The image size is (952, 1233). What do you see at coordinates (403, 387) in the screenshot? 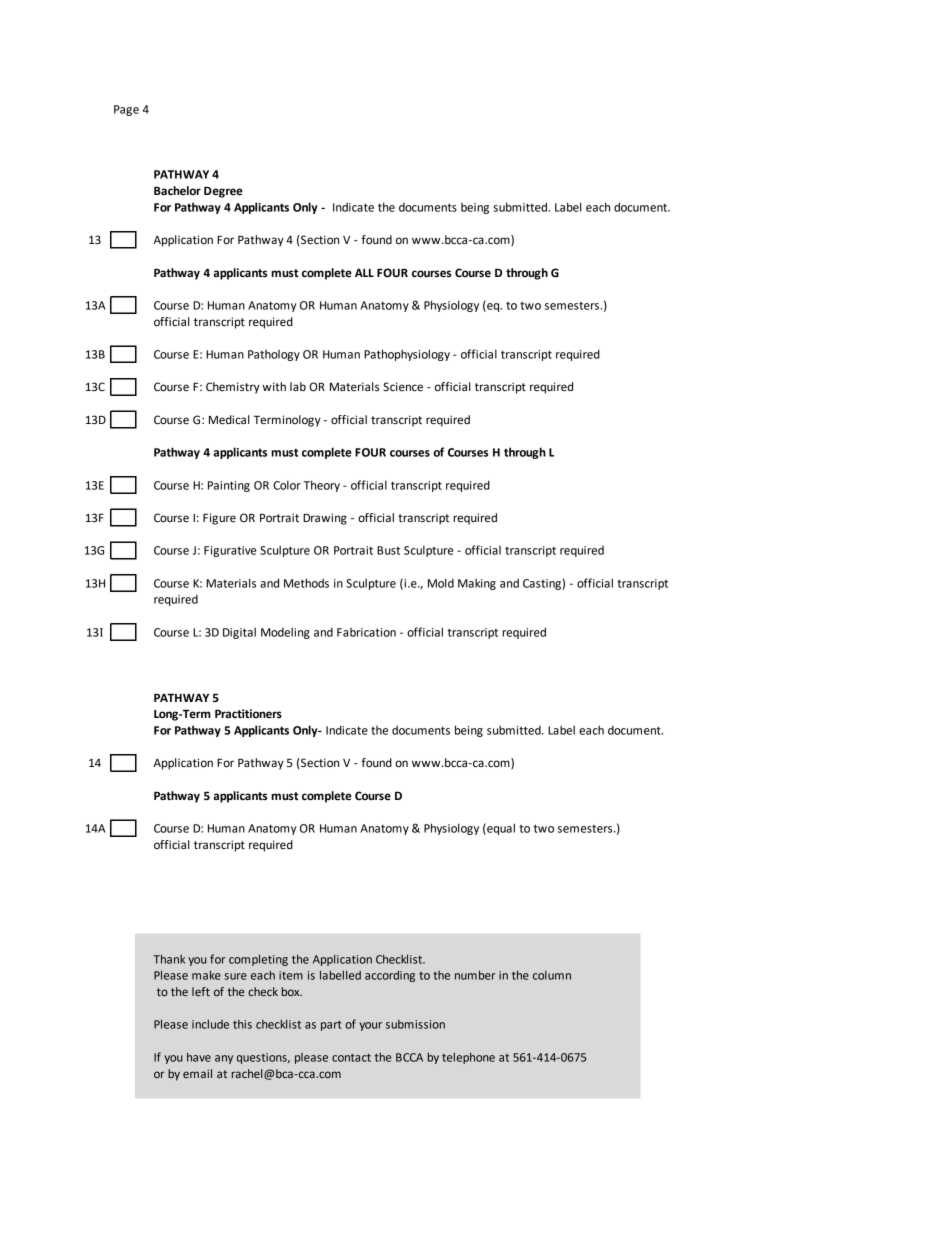
I see `Science` at bounding box center [403, 387].
